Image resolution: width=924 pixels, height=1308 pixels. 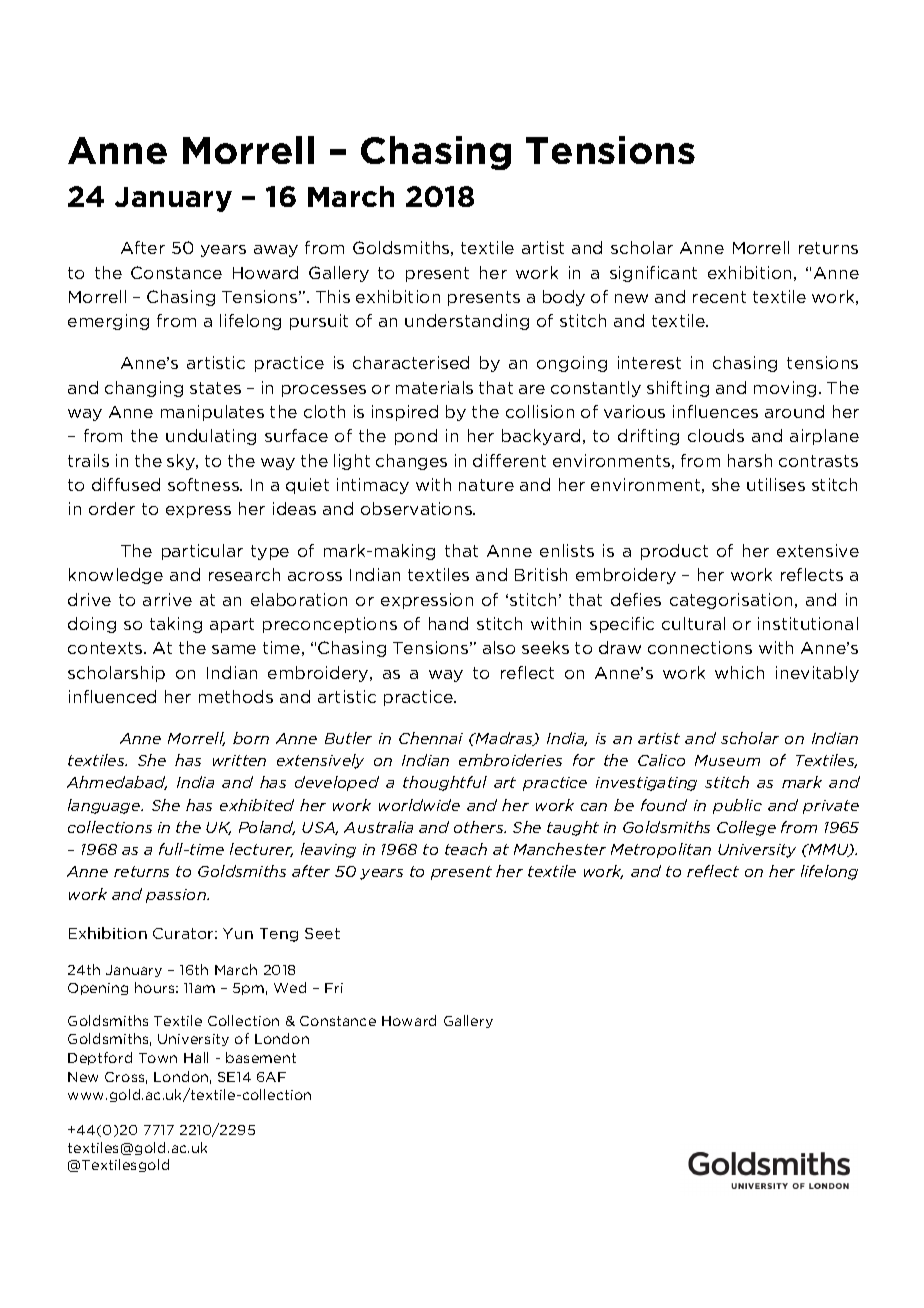 I want to click on taking, so click(x=176, y=625).
